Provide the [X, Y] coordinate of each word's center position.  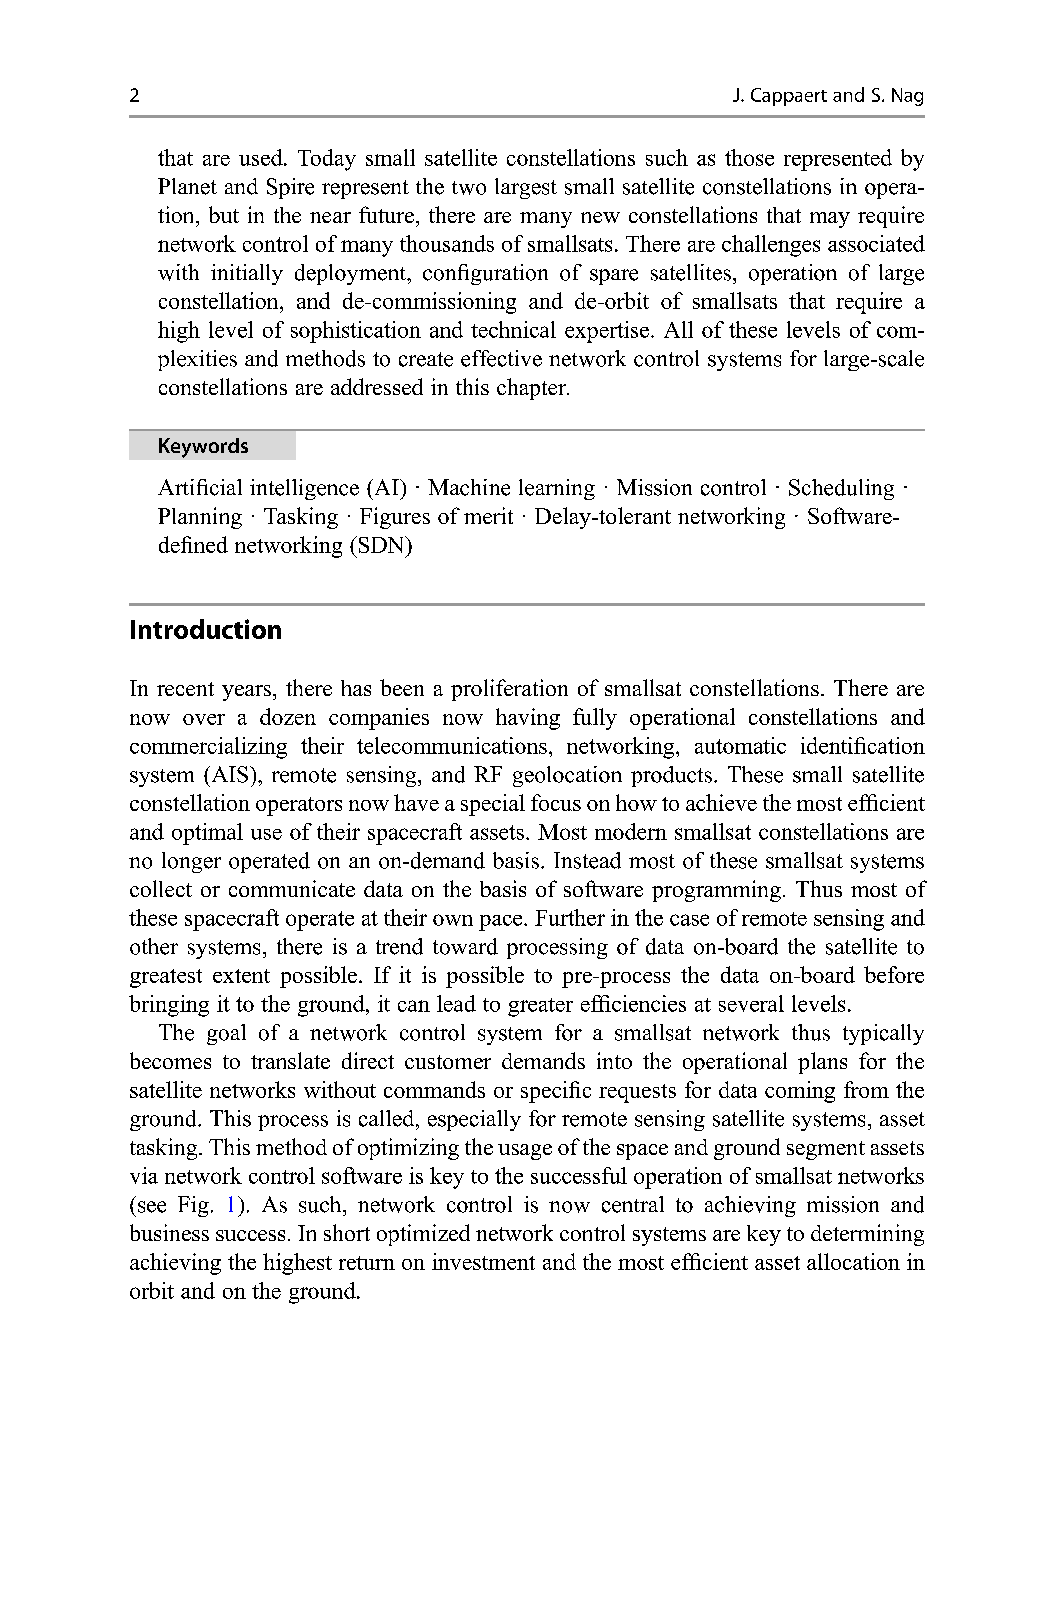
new [600, 217]
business [169, 1232]
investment [483, 1261]
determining [867, 1235]
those [749, 157]
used [262, 157]
